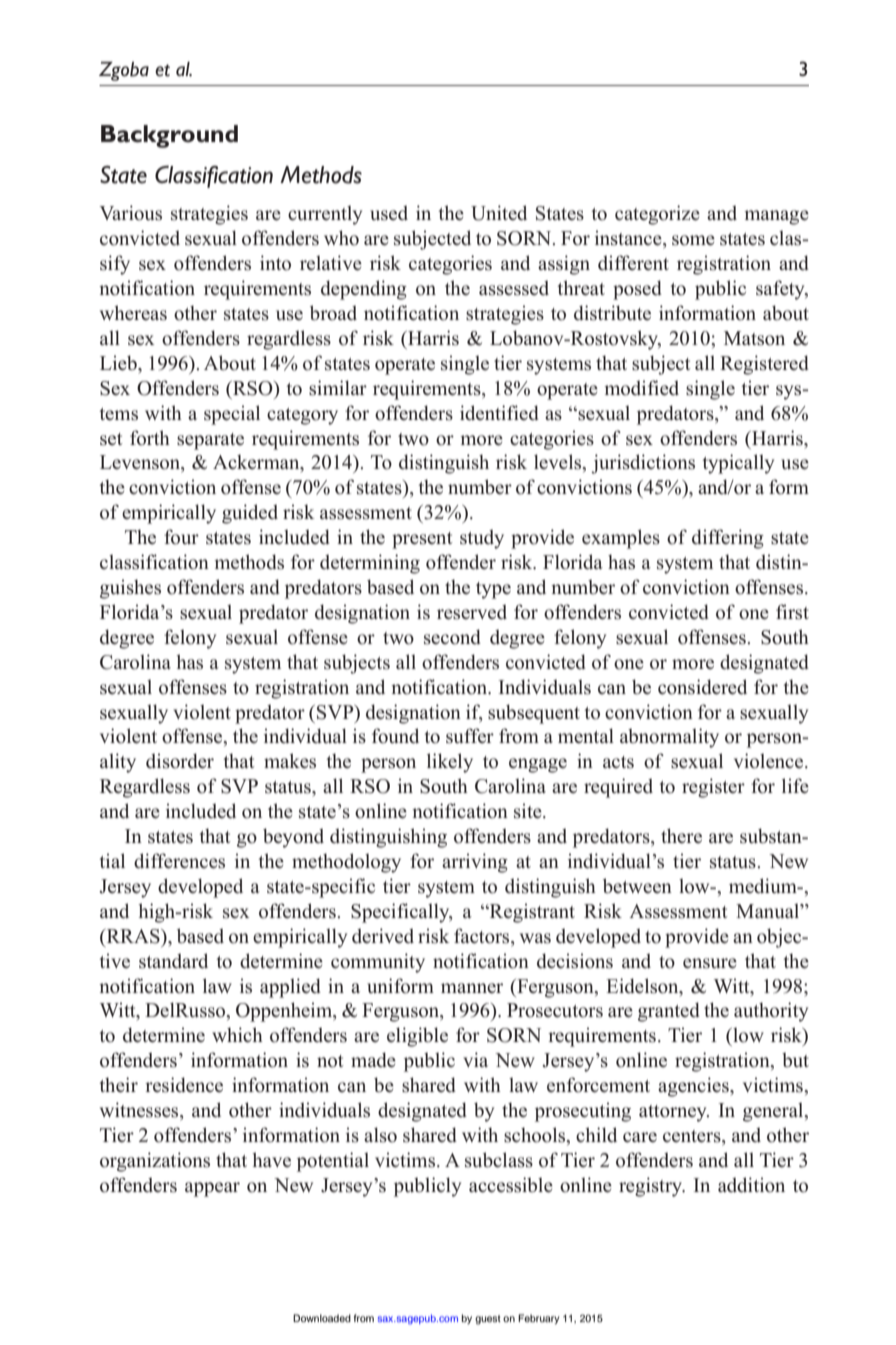 This screenshot has height=1345, width=896. Describe the element at coordinates (472, 988) in the screenshot. I see `manner` at that location.
